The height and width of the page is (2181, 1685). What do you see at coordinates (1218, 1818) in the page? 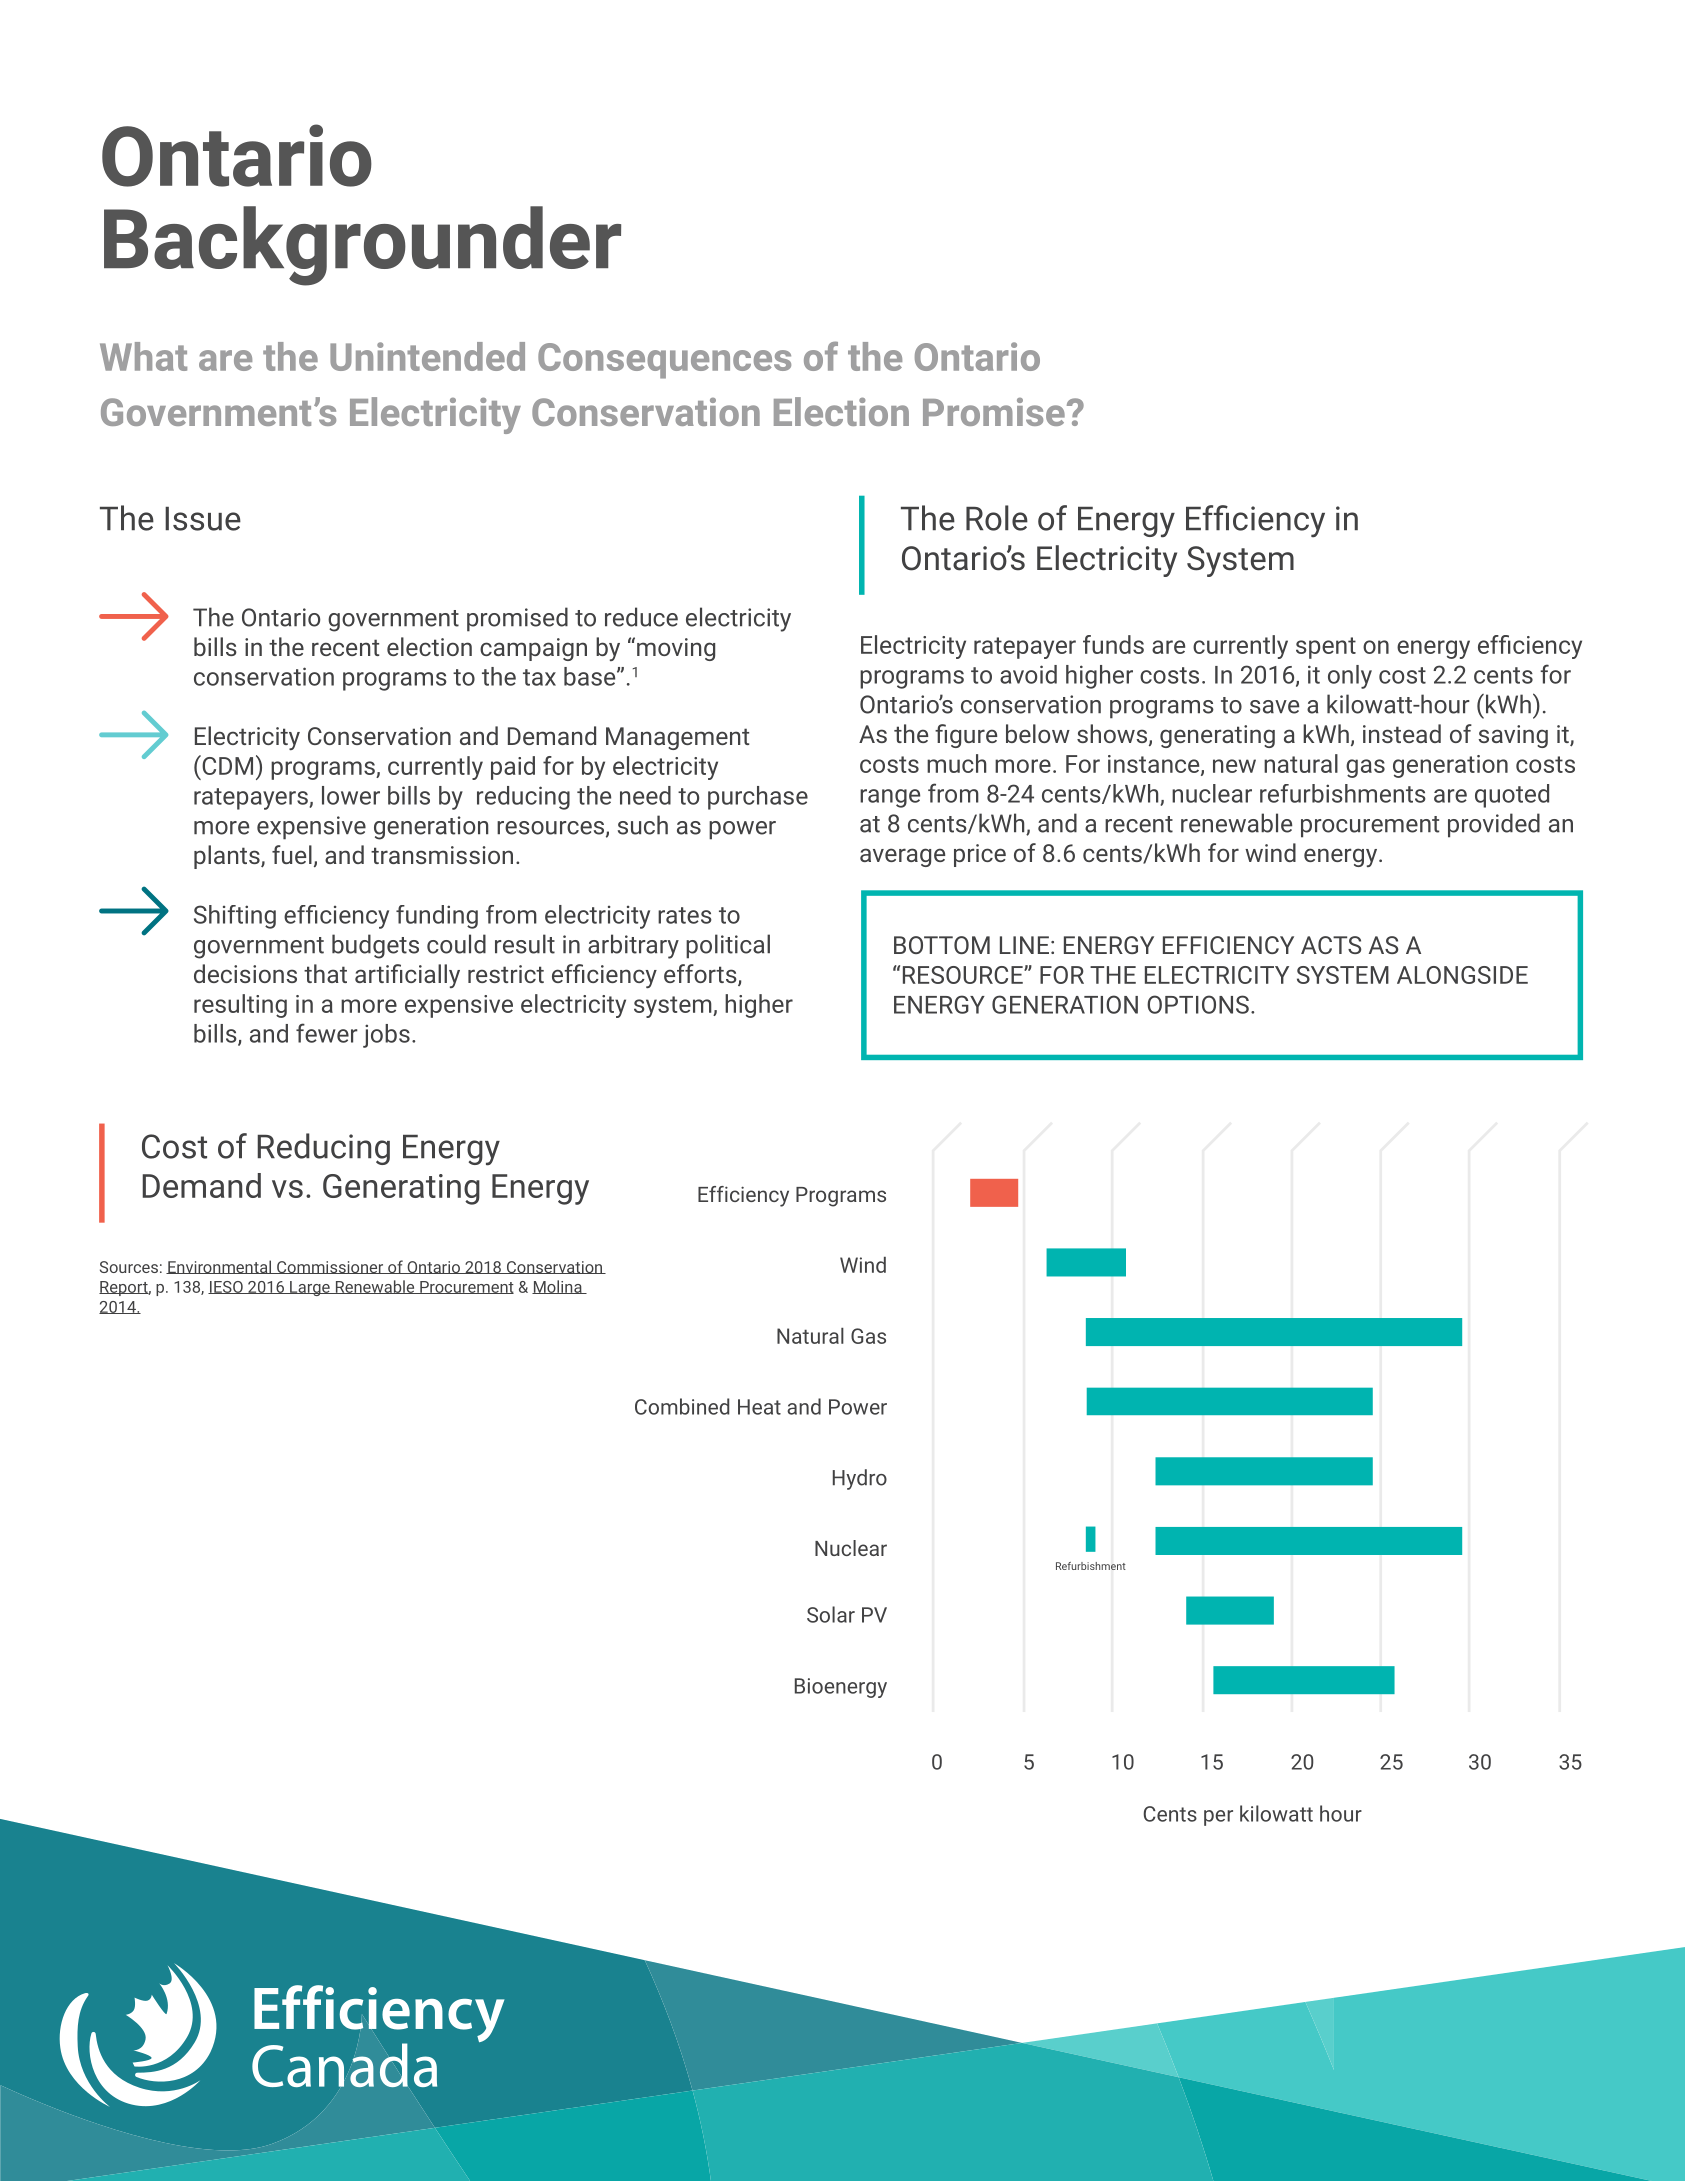
I see `per` at bounding box center [1218, 1818].
